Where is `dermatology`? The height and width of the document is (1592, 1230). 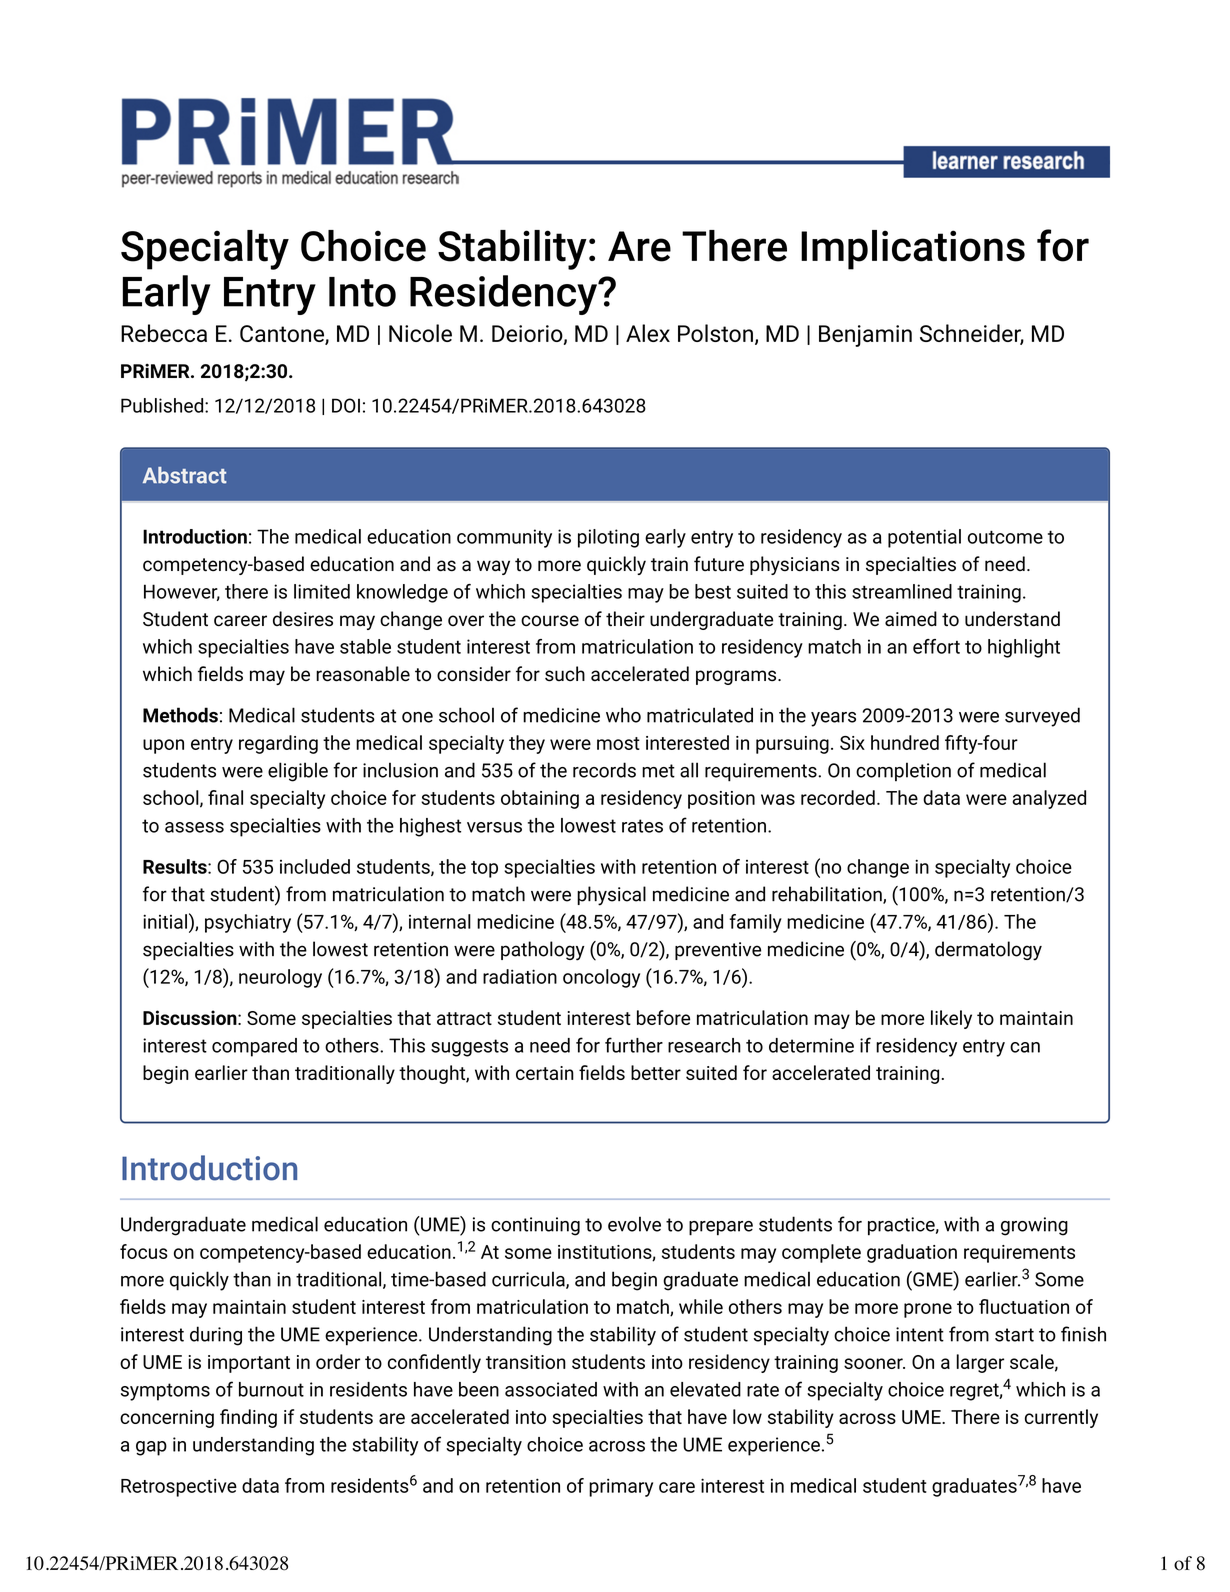 dermatology is located at coordinates (988, 951).
